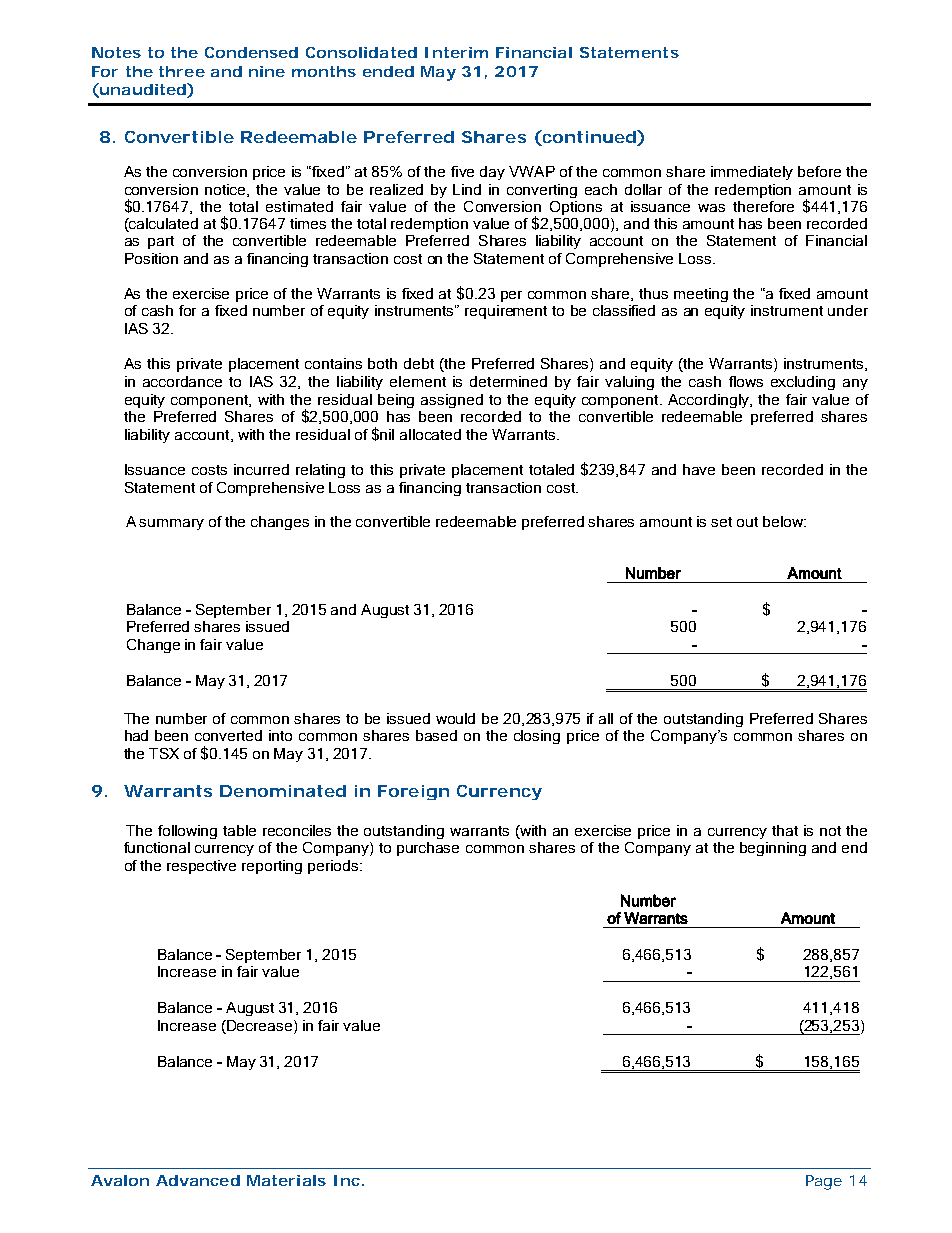 The width and height of the screenshot is (952, 1233). What do you see at coordinates (456, 52) in the screenshot?
I see `Interim` at bounding box center [456, 52].
